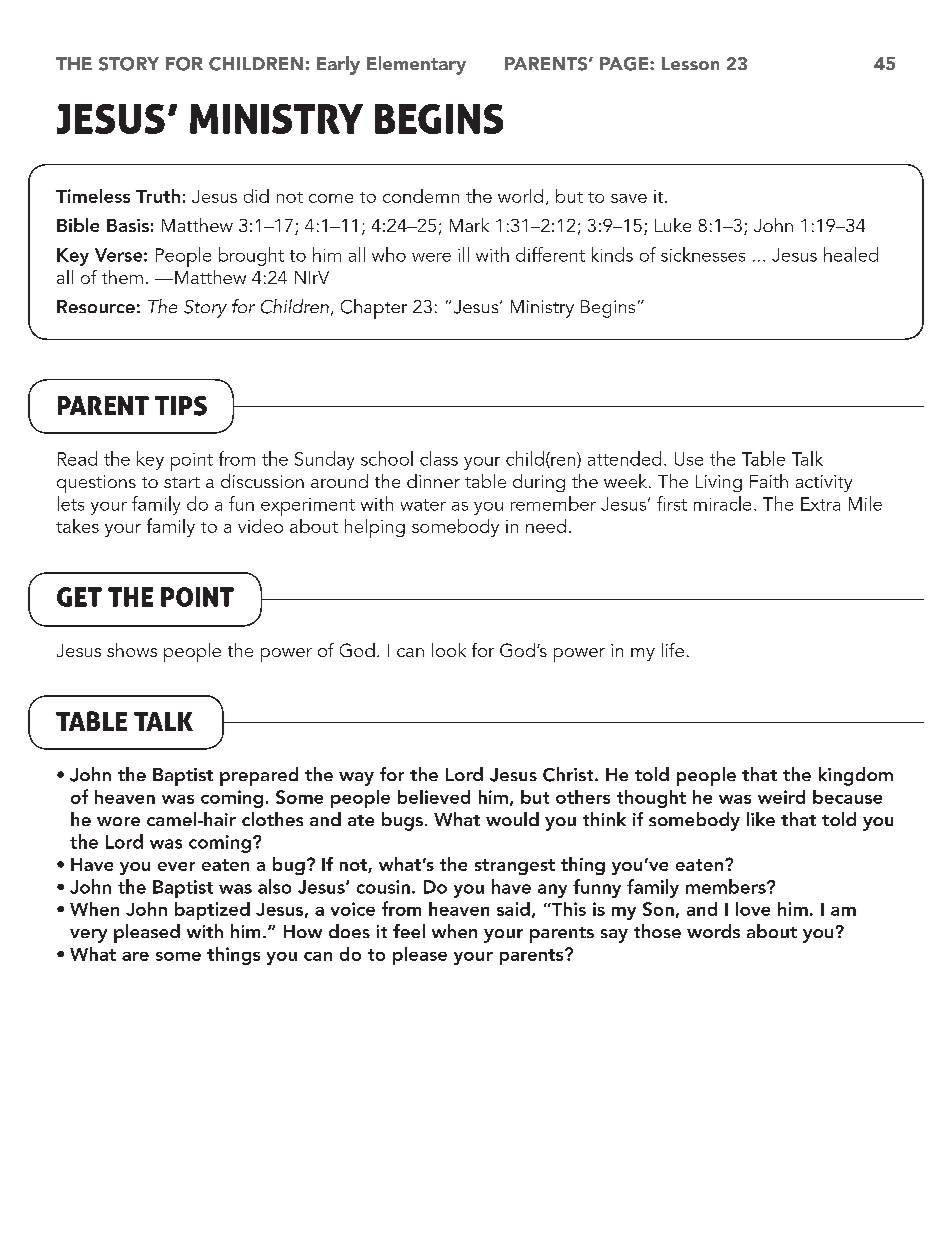  I want to click on start, so click(182, 482).
